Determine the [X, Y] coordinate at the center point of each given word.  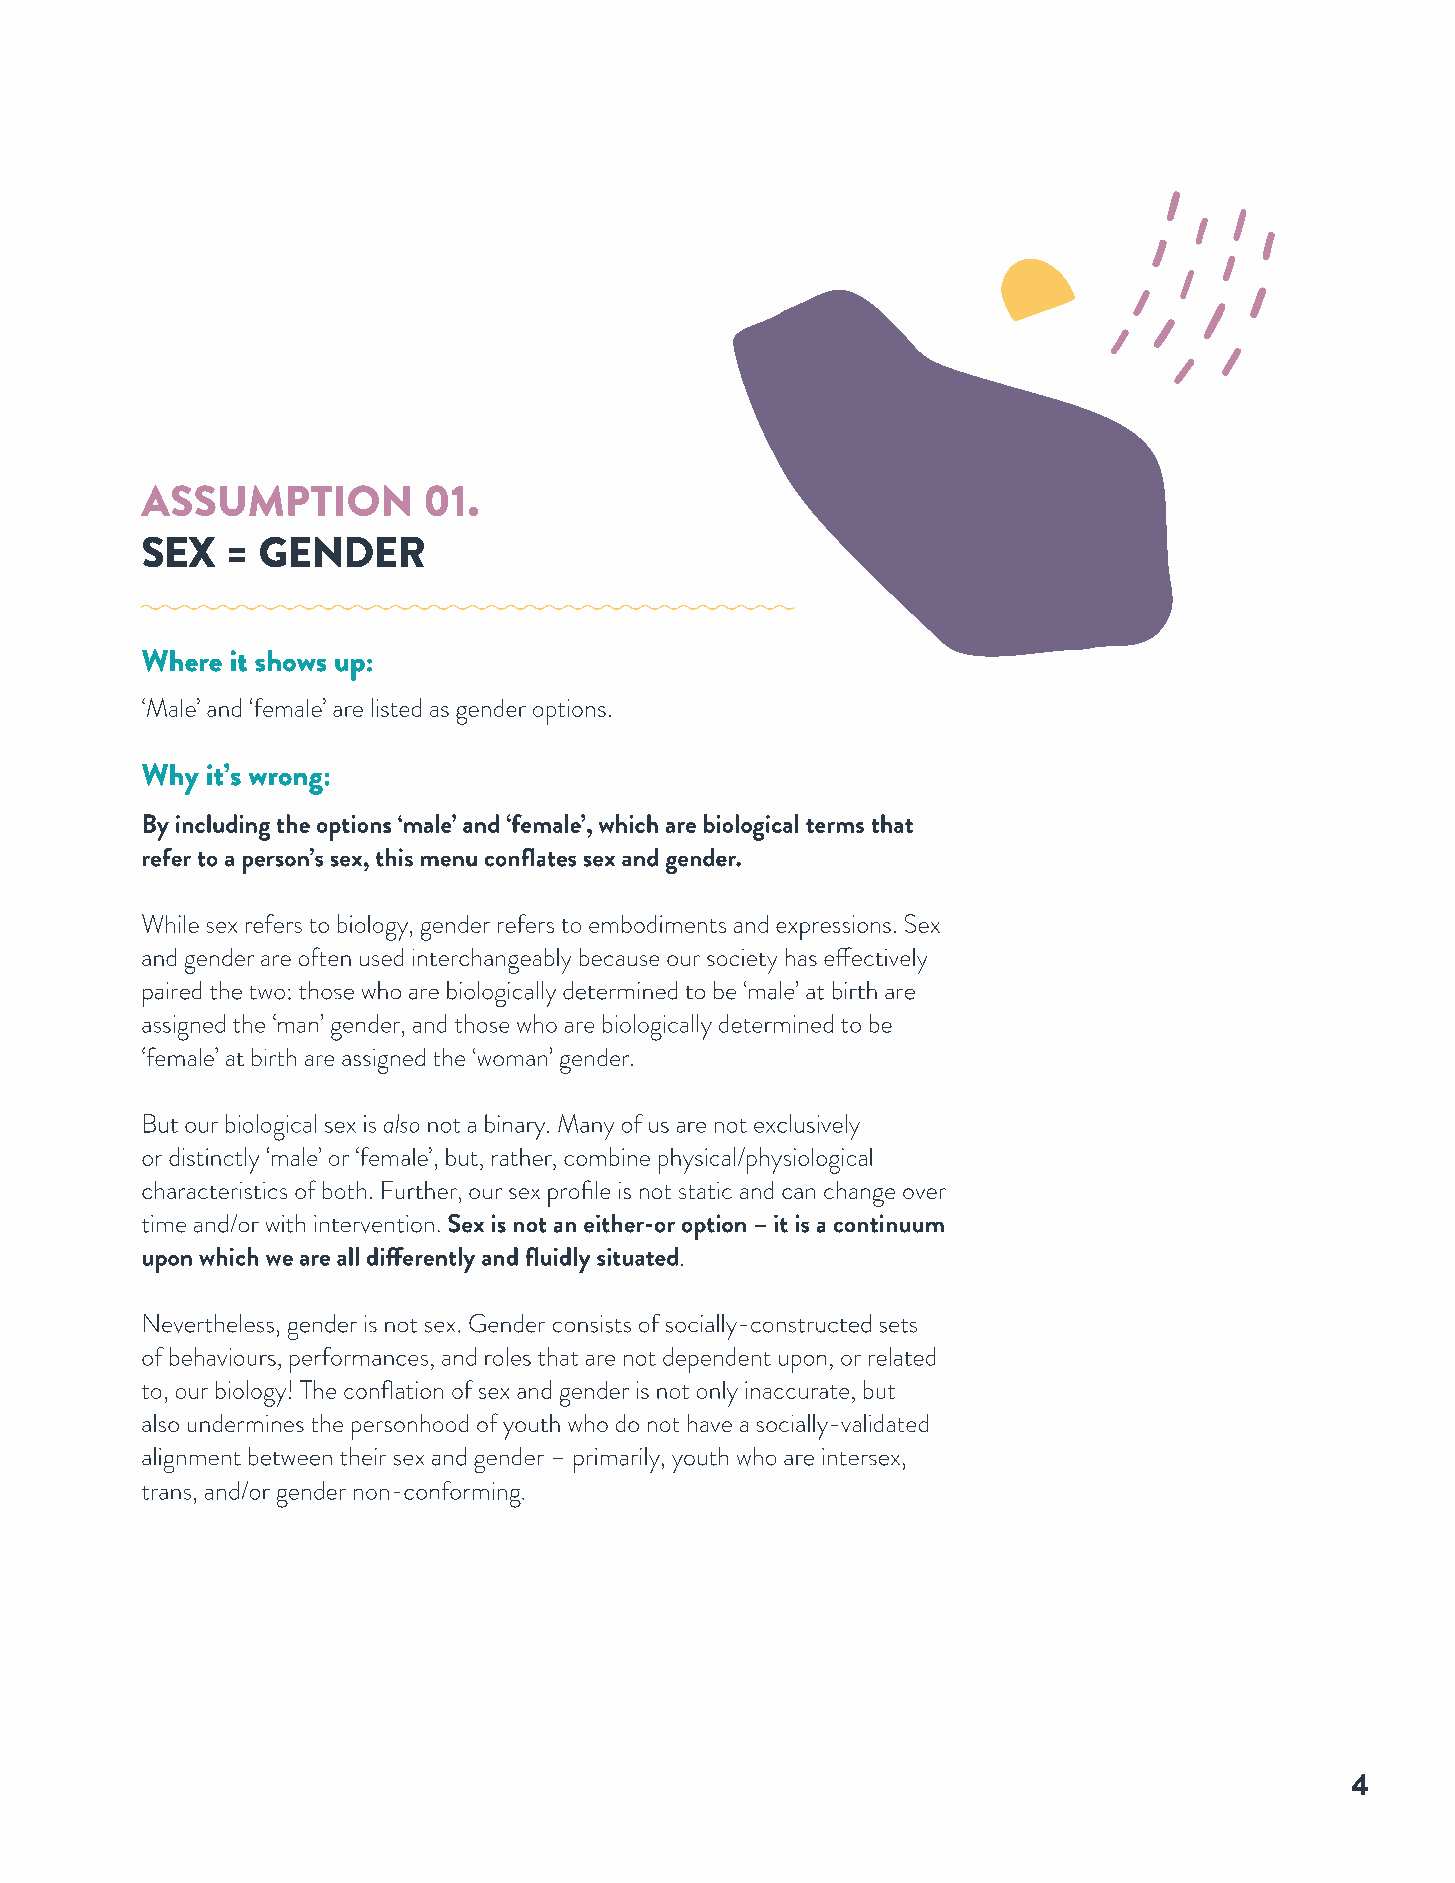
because [619, 957]
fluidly [558, 1260]
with [285, 1223]
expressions [833, 927]
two [267, 993]
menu [449, 861]
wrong [286, 784]
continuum [889, 1223]
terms [835, 826]
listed [396, 707]
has [801, 957]
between [290, 1456]
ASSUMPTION [275, 500]
